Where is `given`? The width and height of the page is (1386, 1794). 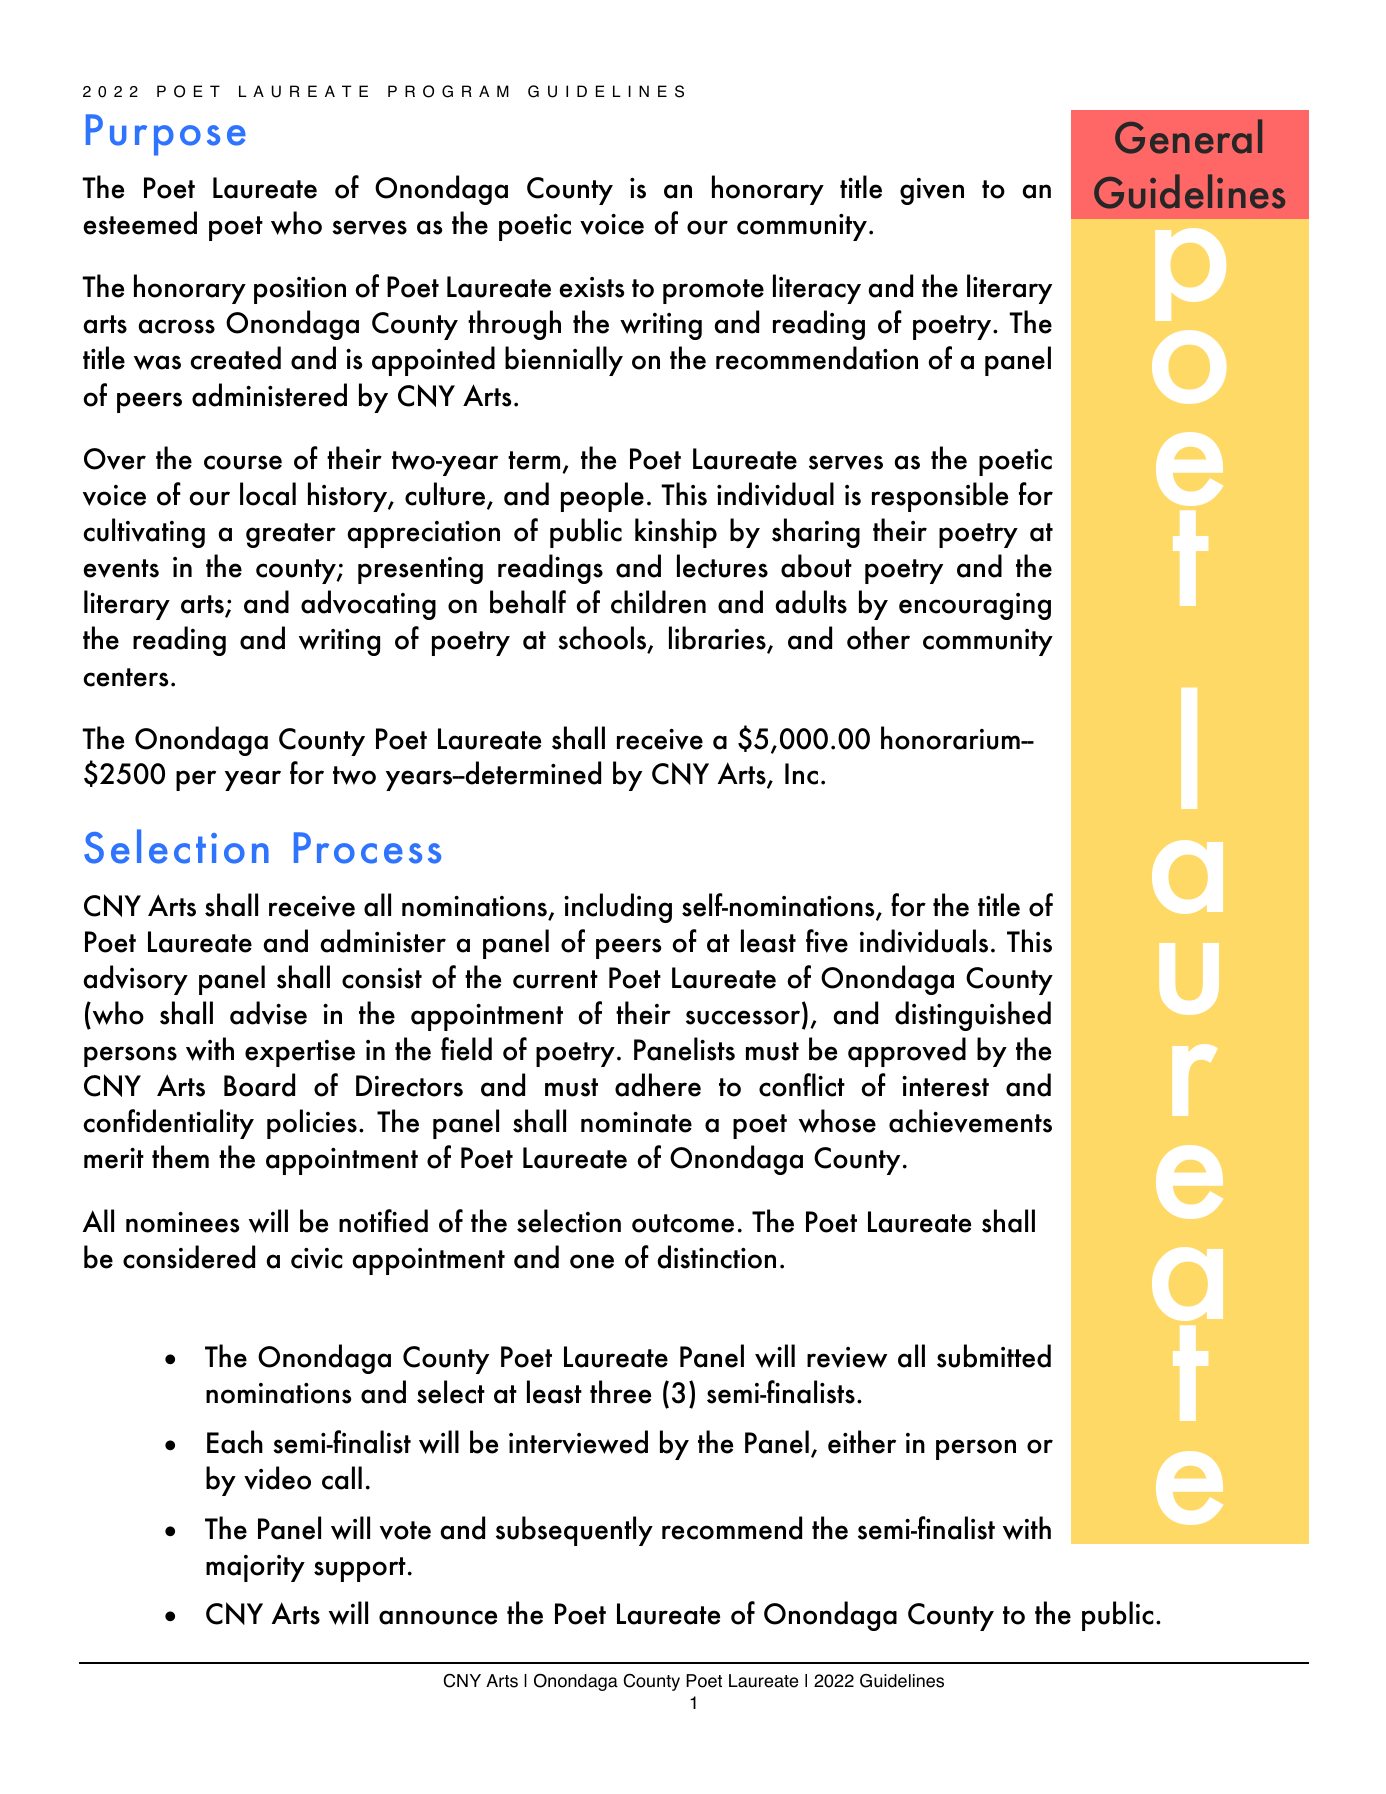 given is located at coordinates (932, 191).
